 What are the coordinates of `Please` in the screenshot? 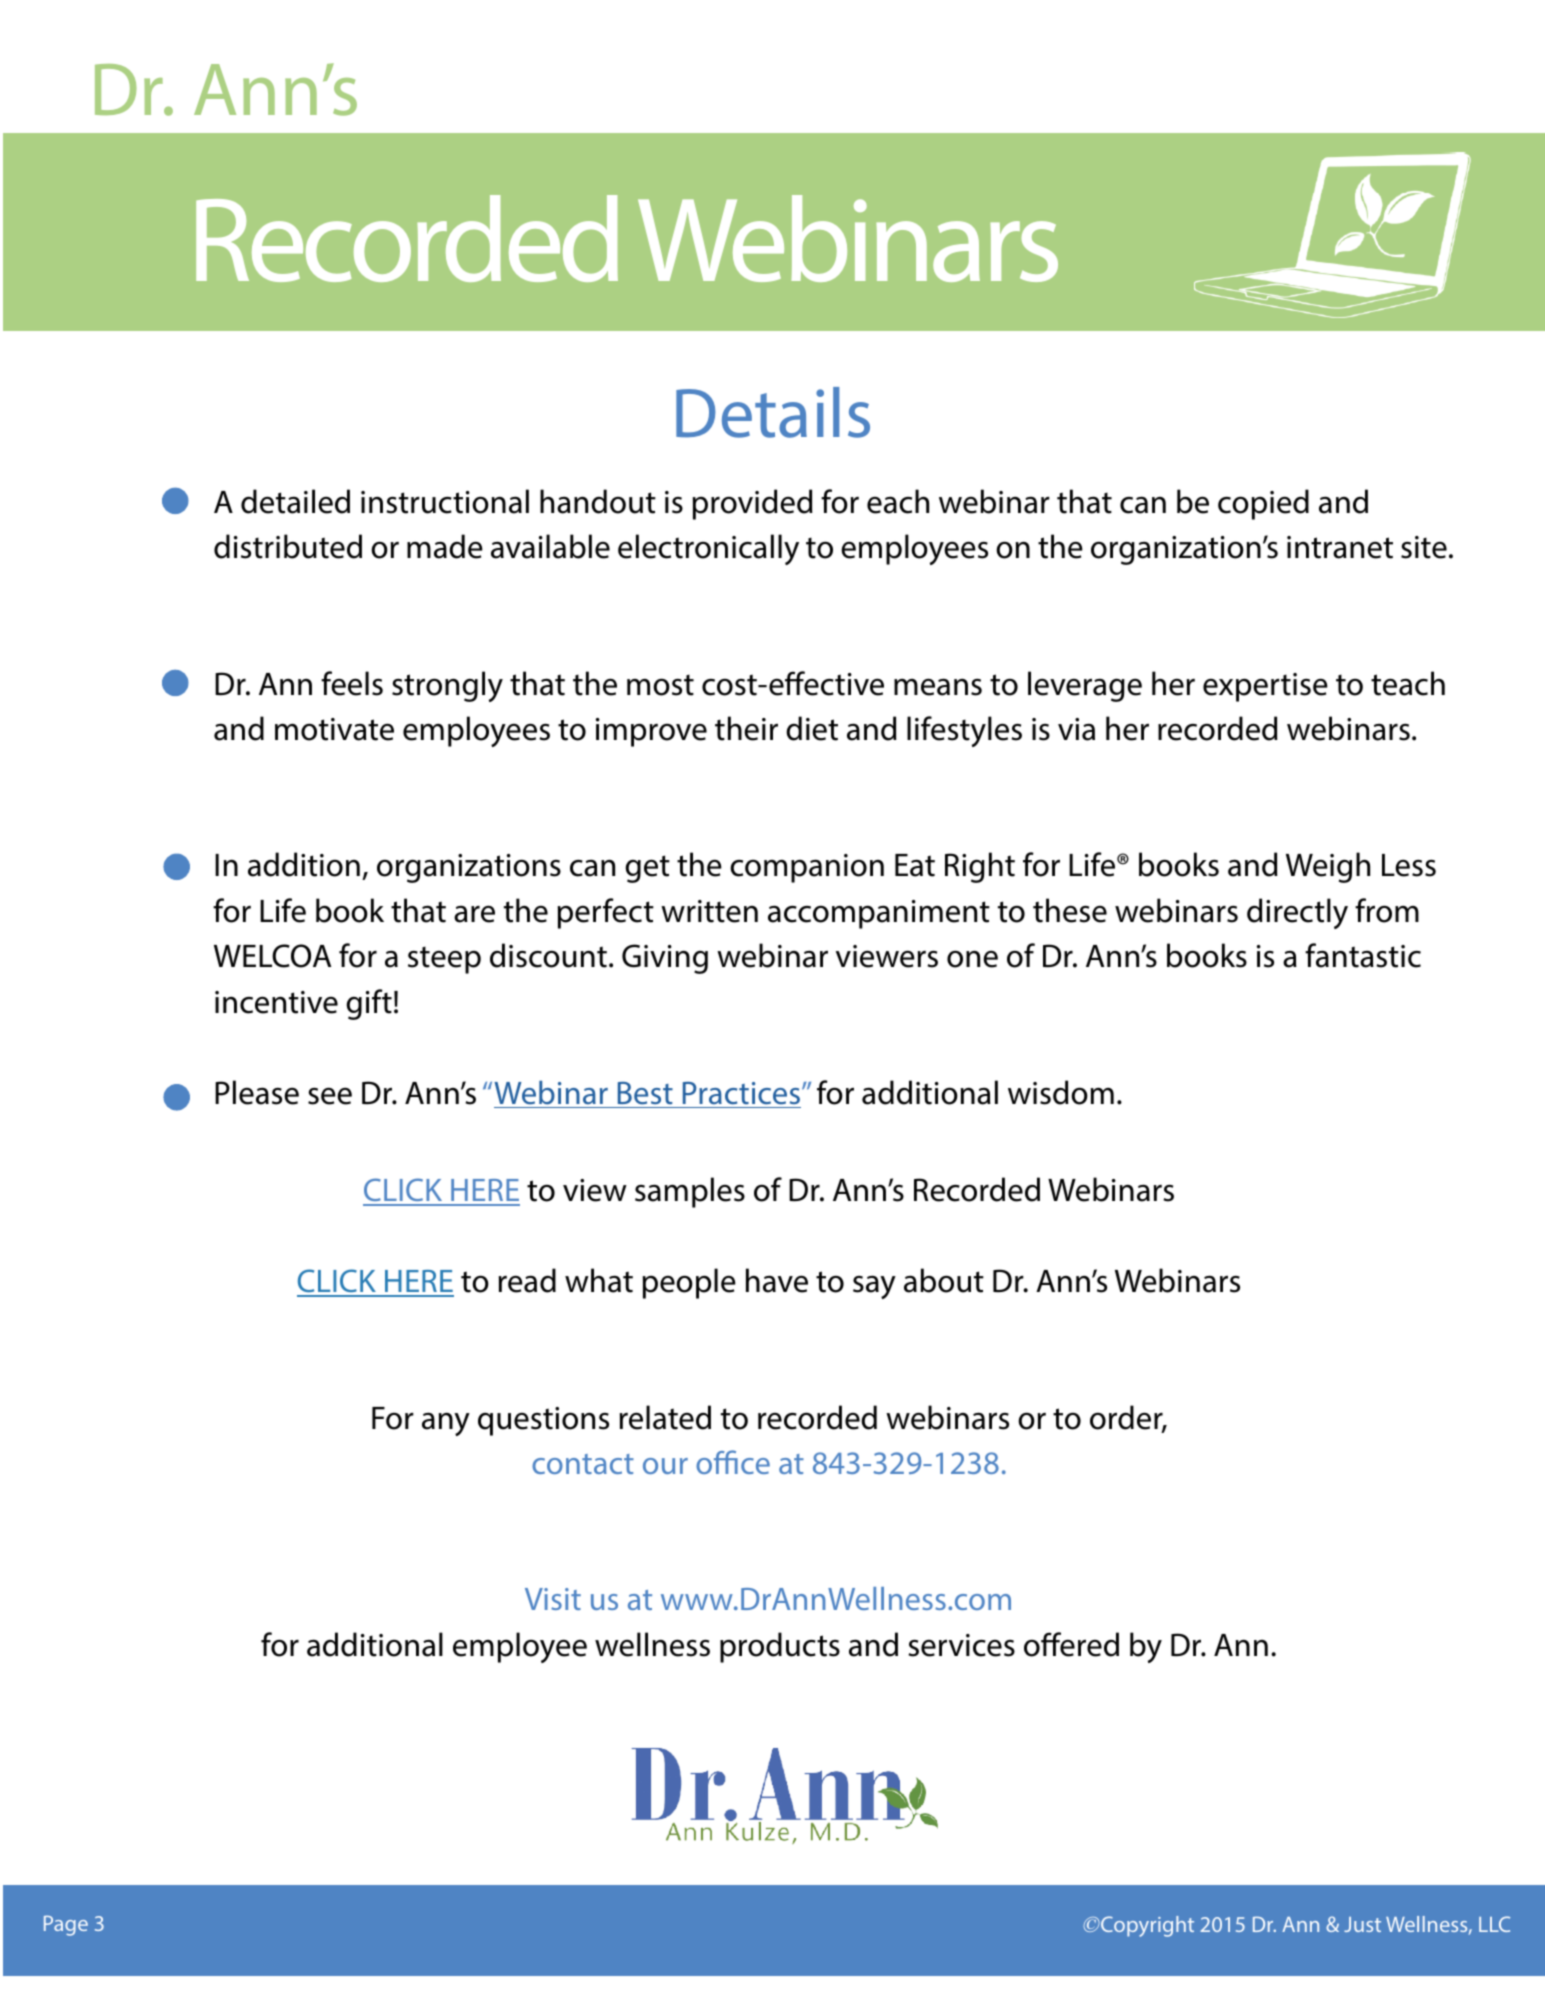 It's located at (257, 1092).
